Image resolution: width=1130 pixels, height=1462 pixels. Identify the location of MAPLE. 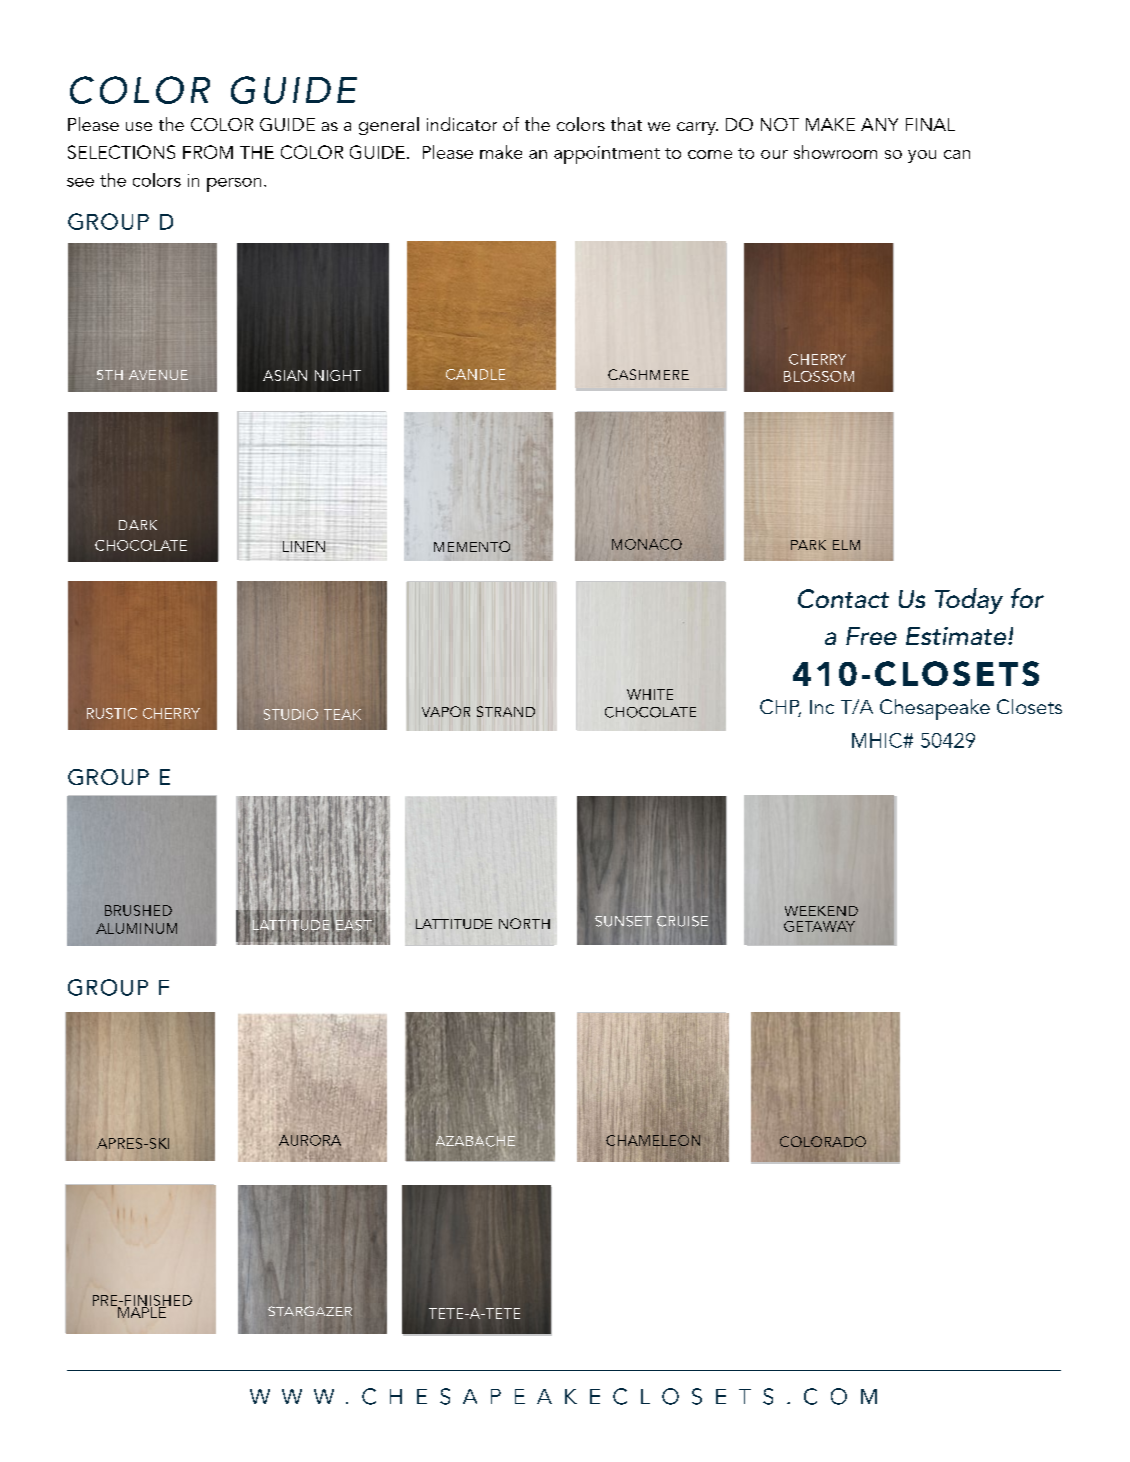
(141, 1311).
